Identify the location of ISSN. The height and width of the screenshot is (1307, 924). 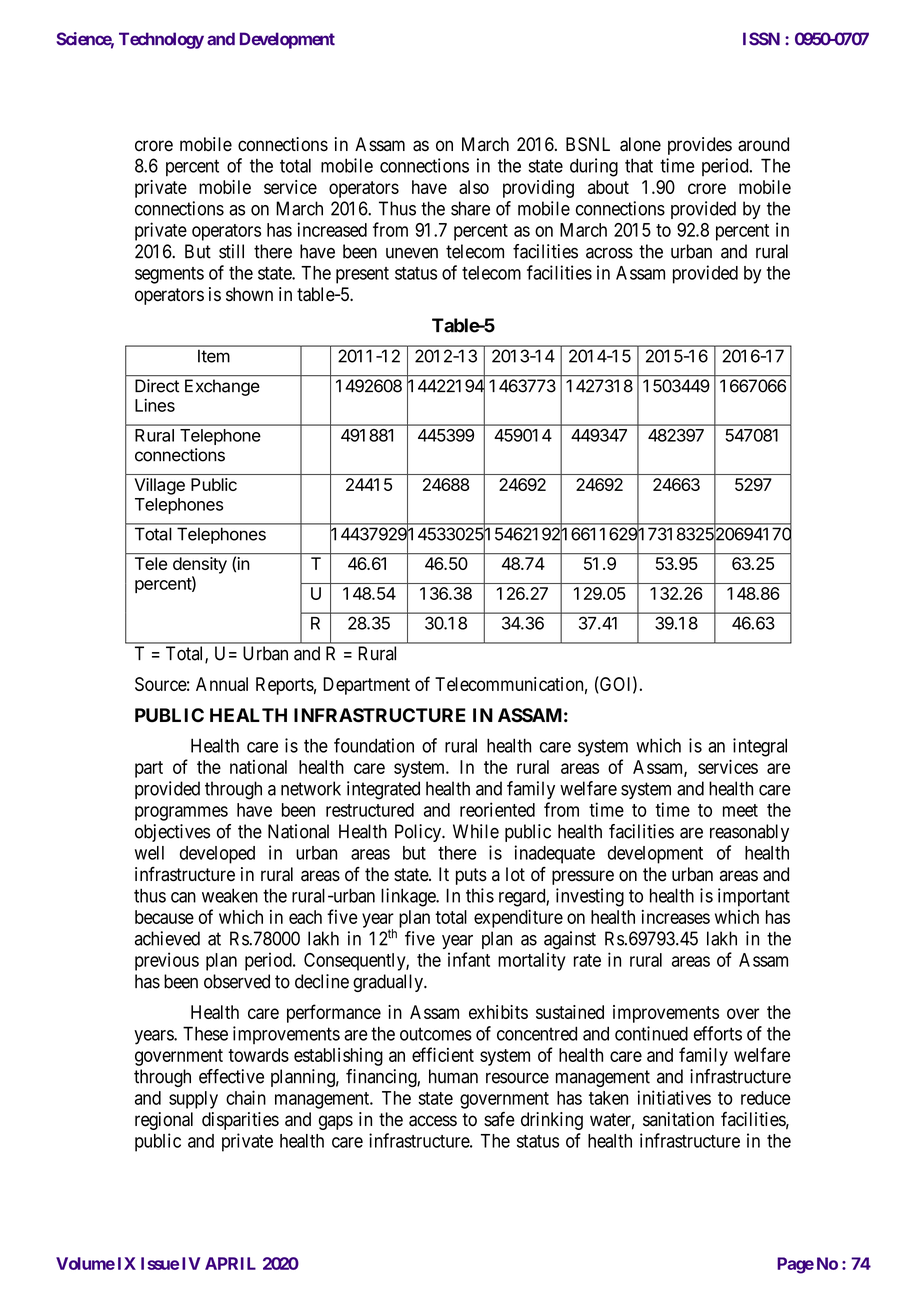
(761, 39).
